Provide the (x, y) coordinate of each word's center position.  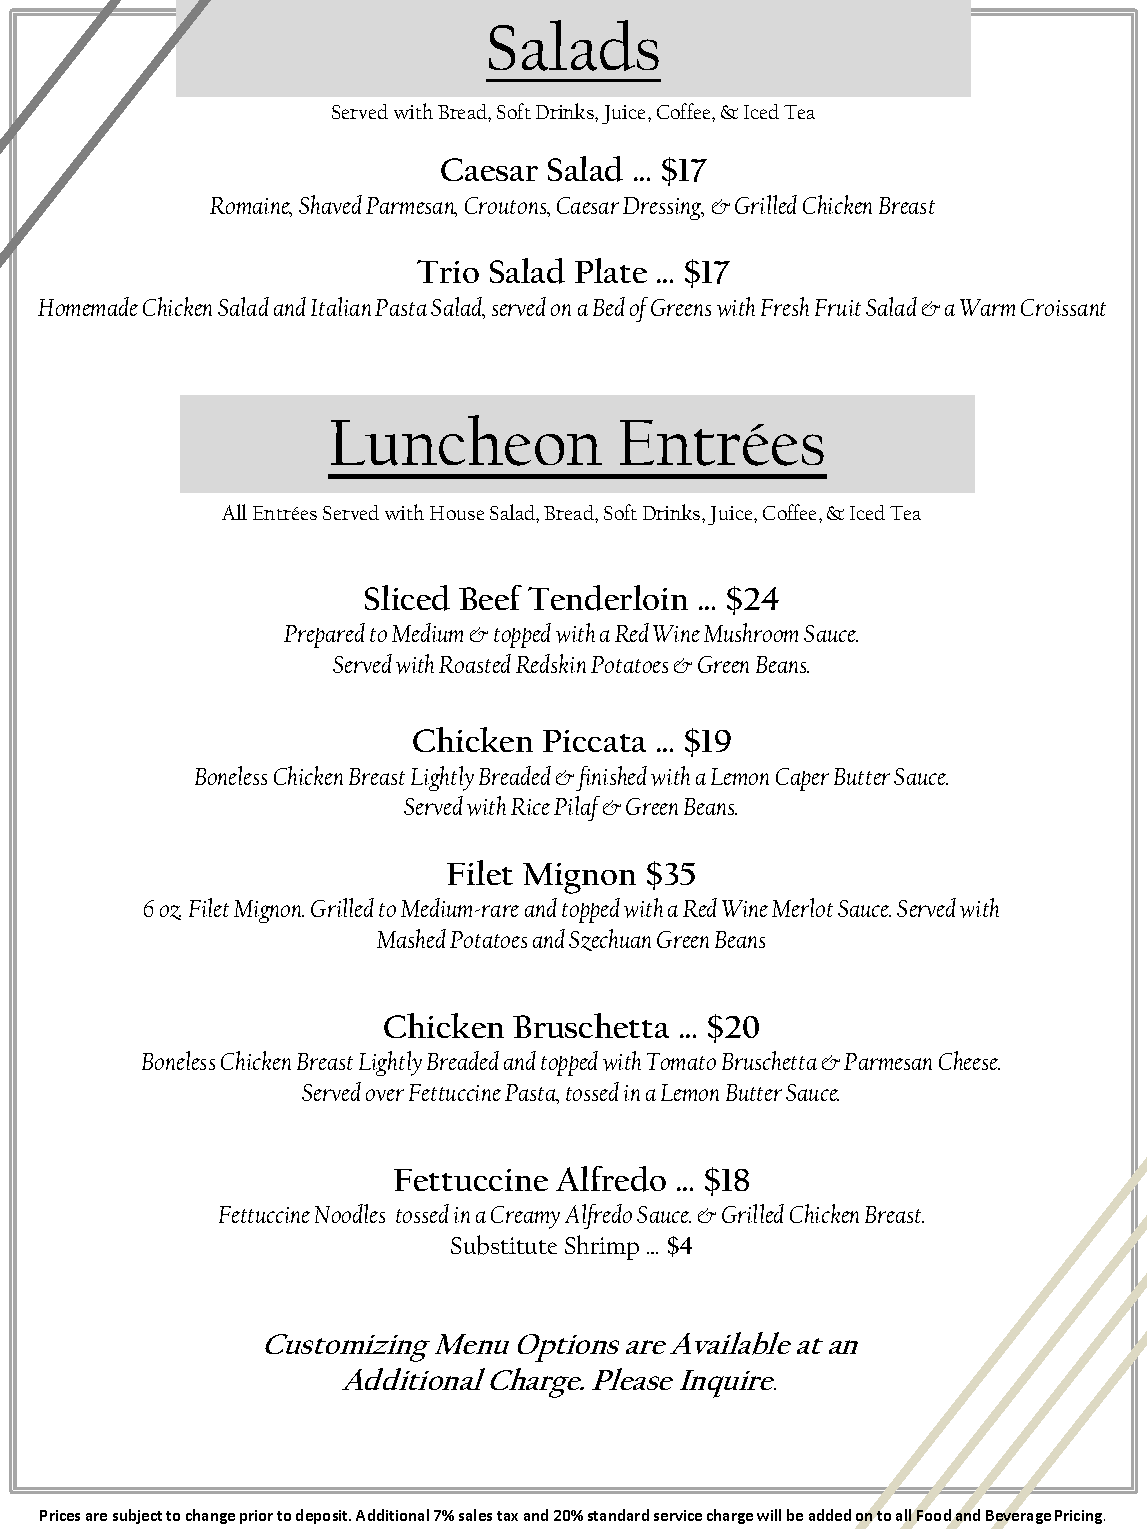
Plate (611, 270)
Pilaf (577, 808)
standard (618, 1515)
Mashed (411, 938)
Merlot (802, 907)
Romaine (251, 207)
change (210, 1516)
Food (934, 1515)
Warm (987, 307)
